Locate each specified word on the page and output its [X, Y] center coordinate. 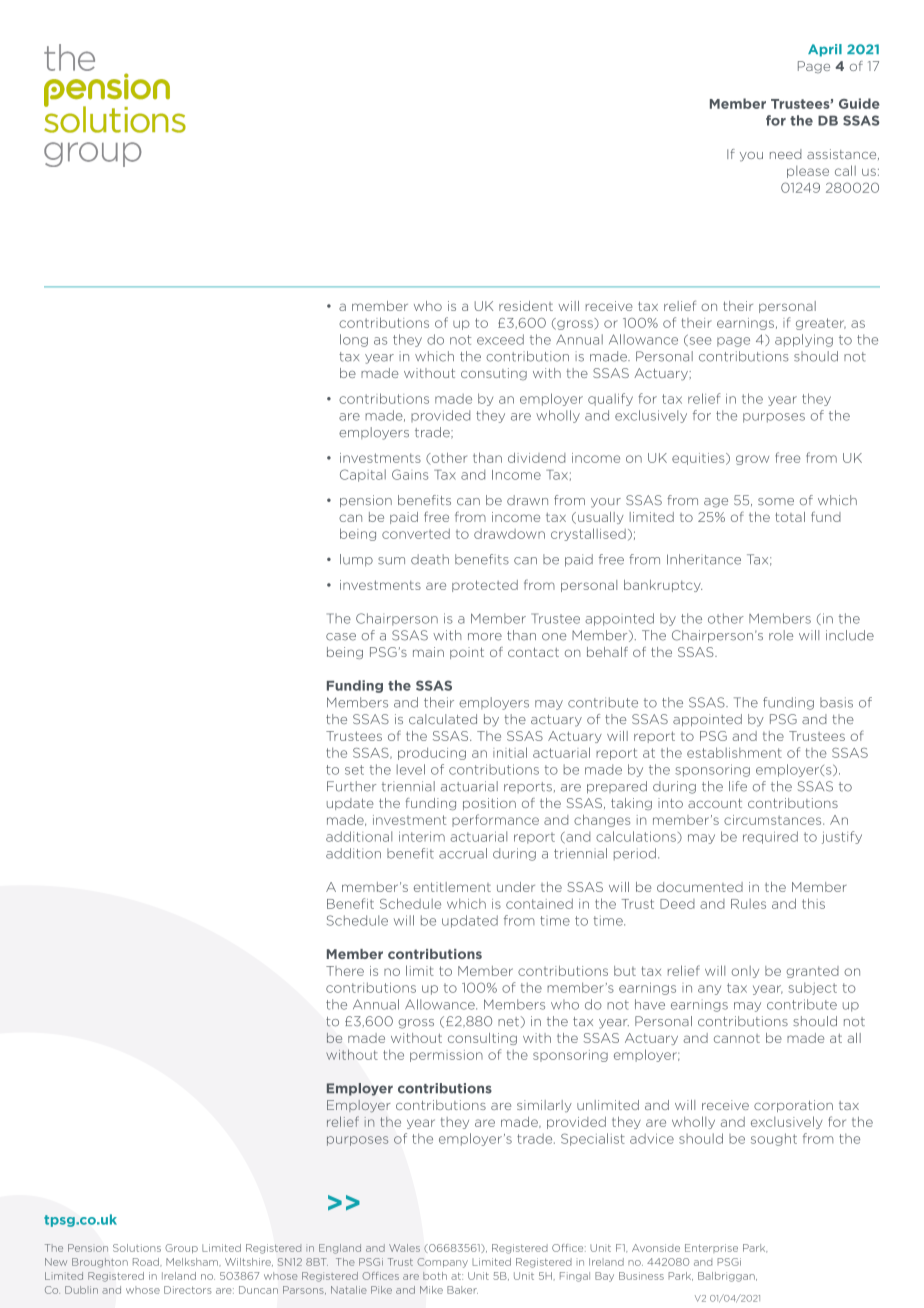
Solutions [137, 1248]
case [341, 637]
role [781, 635]
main [428, 652]
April [825, 50]
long [354, 340]
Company [442, 1263]
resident [526, 306]
